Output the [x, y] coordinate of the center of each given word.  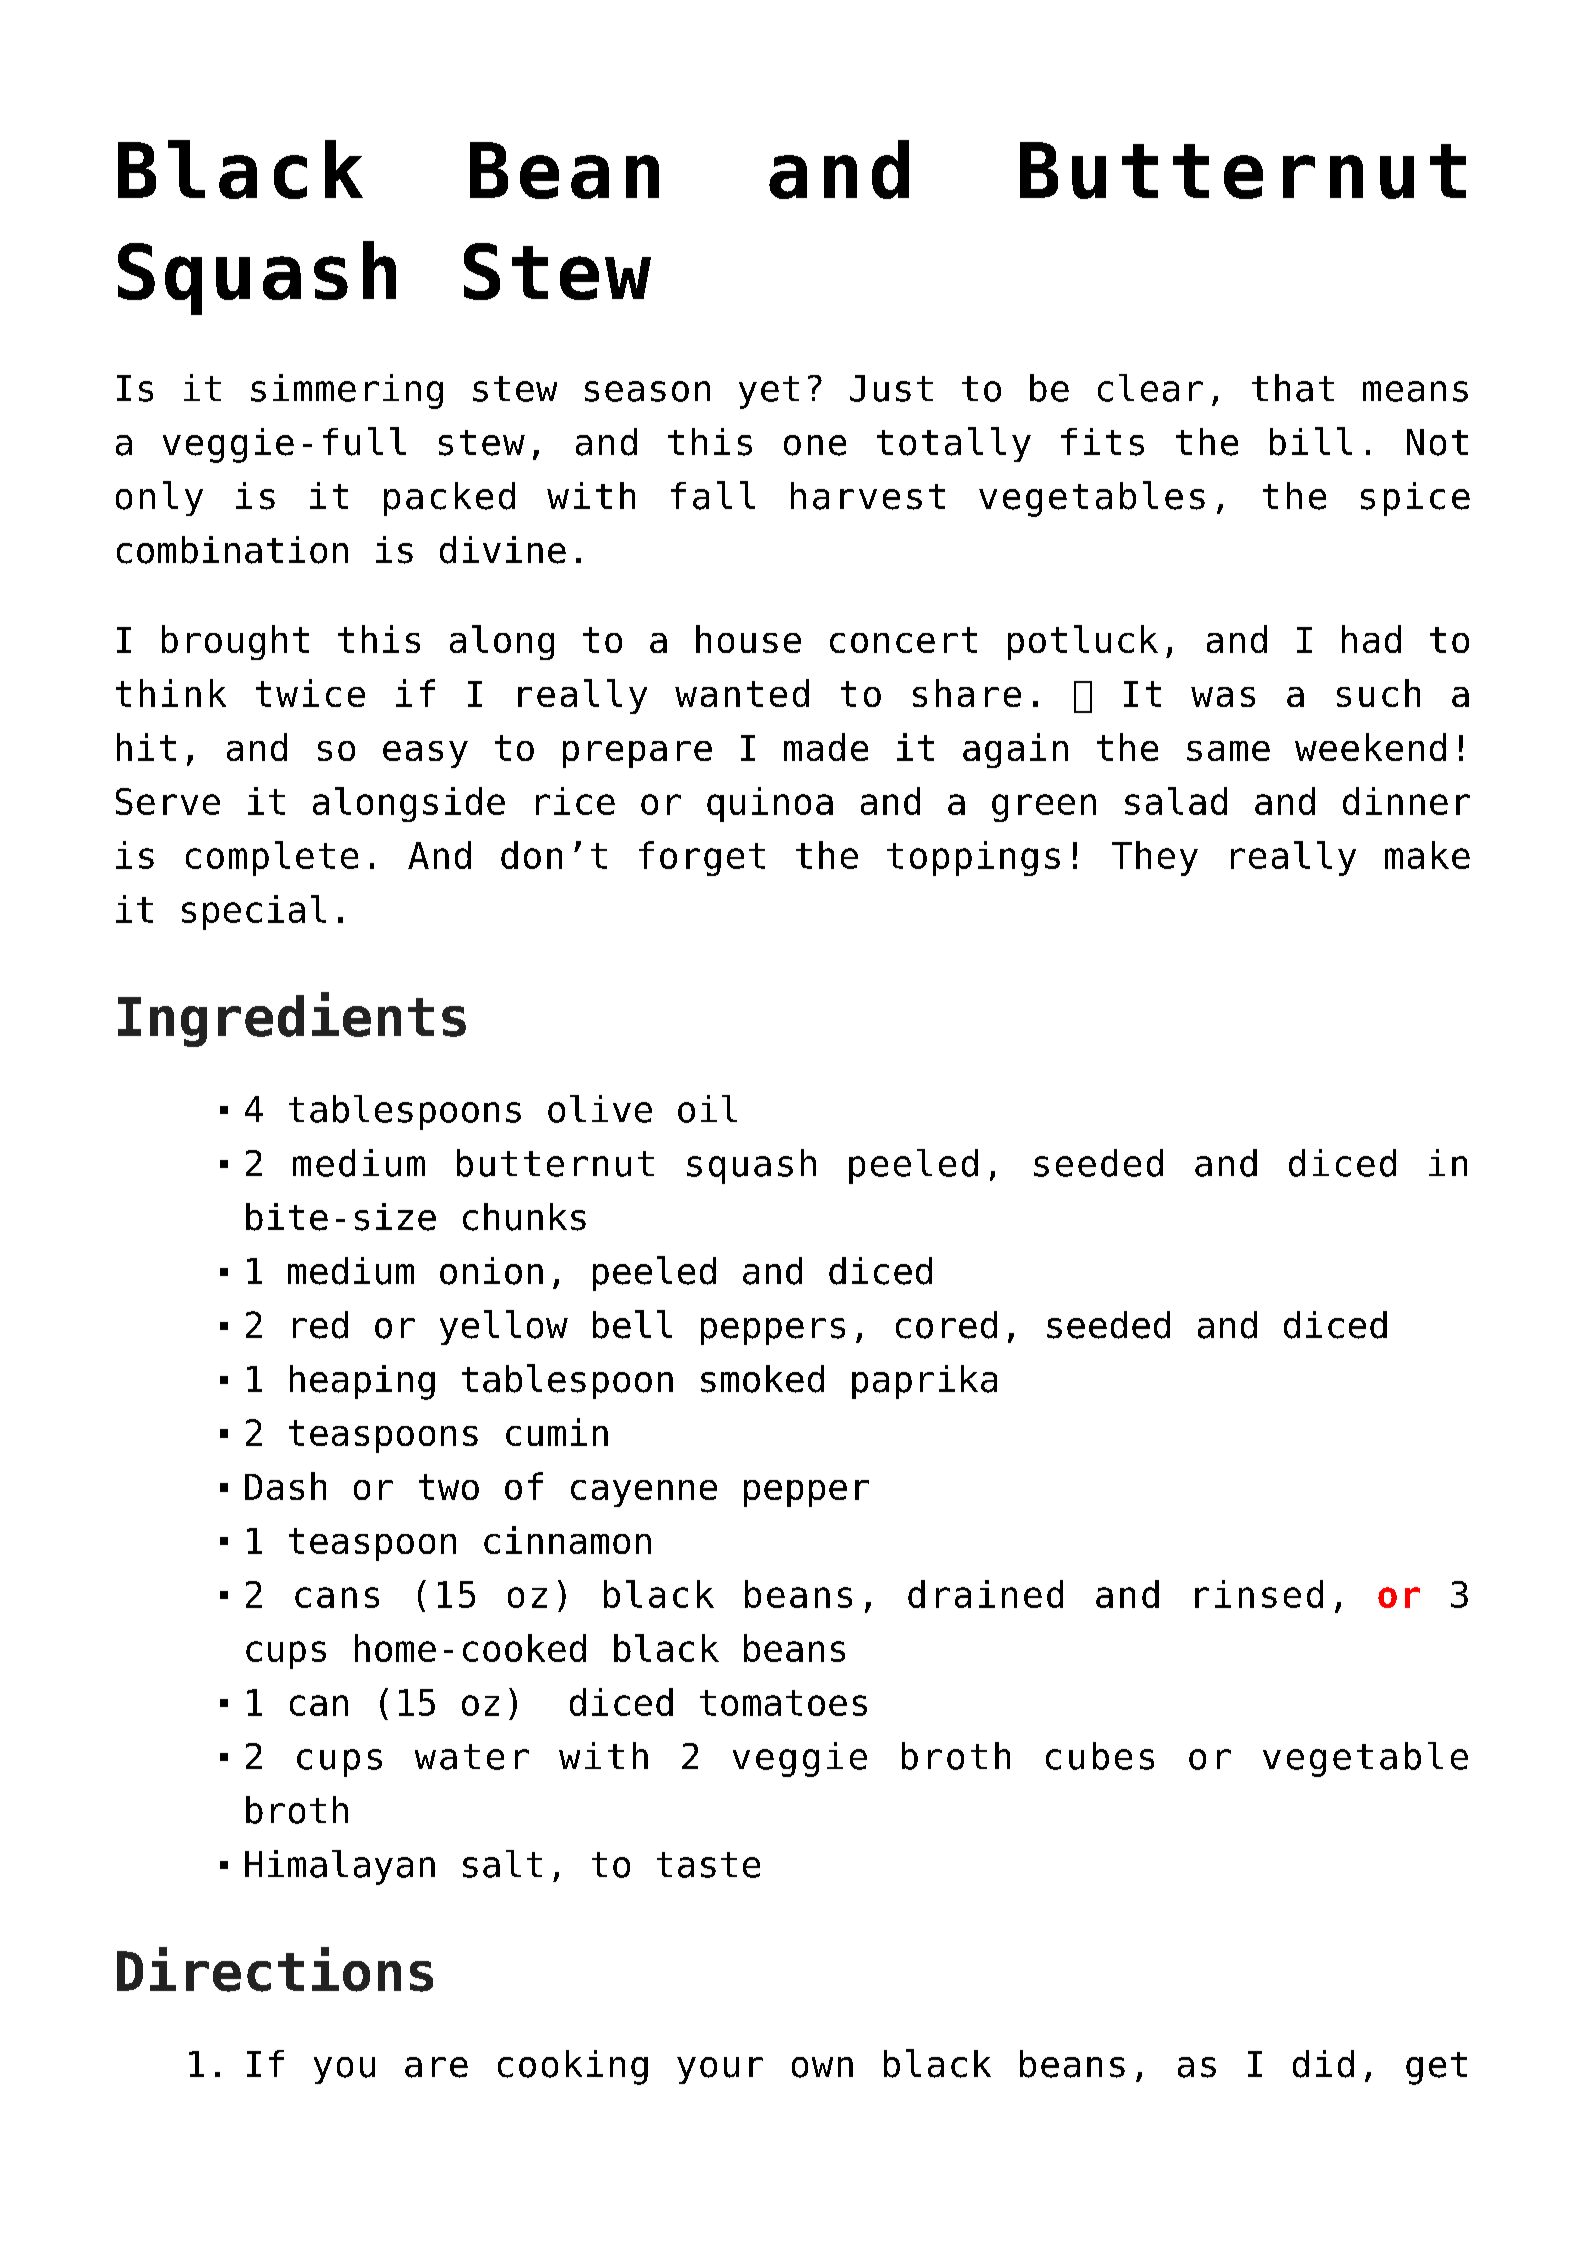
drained [985, 1594]
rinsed [1259, 1594]
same [1228, 751]
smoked [762, 1379]
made [826, 747]
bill [1311, 441]
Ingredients [292, 1019]
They [1155, 858]
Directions [275, 1969]
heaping [362, 1382]
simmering [347, 391]
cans [337, 1597]
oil [707, 1109]
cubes [1100, 1756]
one [815, 445]
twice [310, 693]
